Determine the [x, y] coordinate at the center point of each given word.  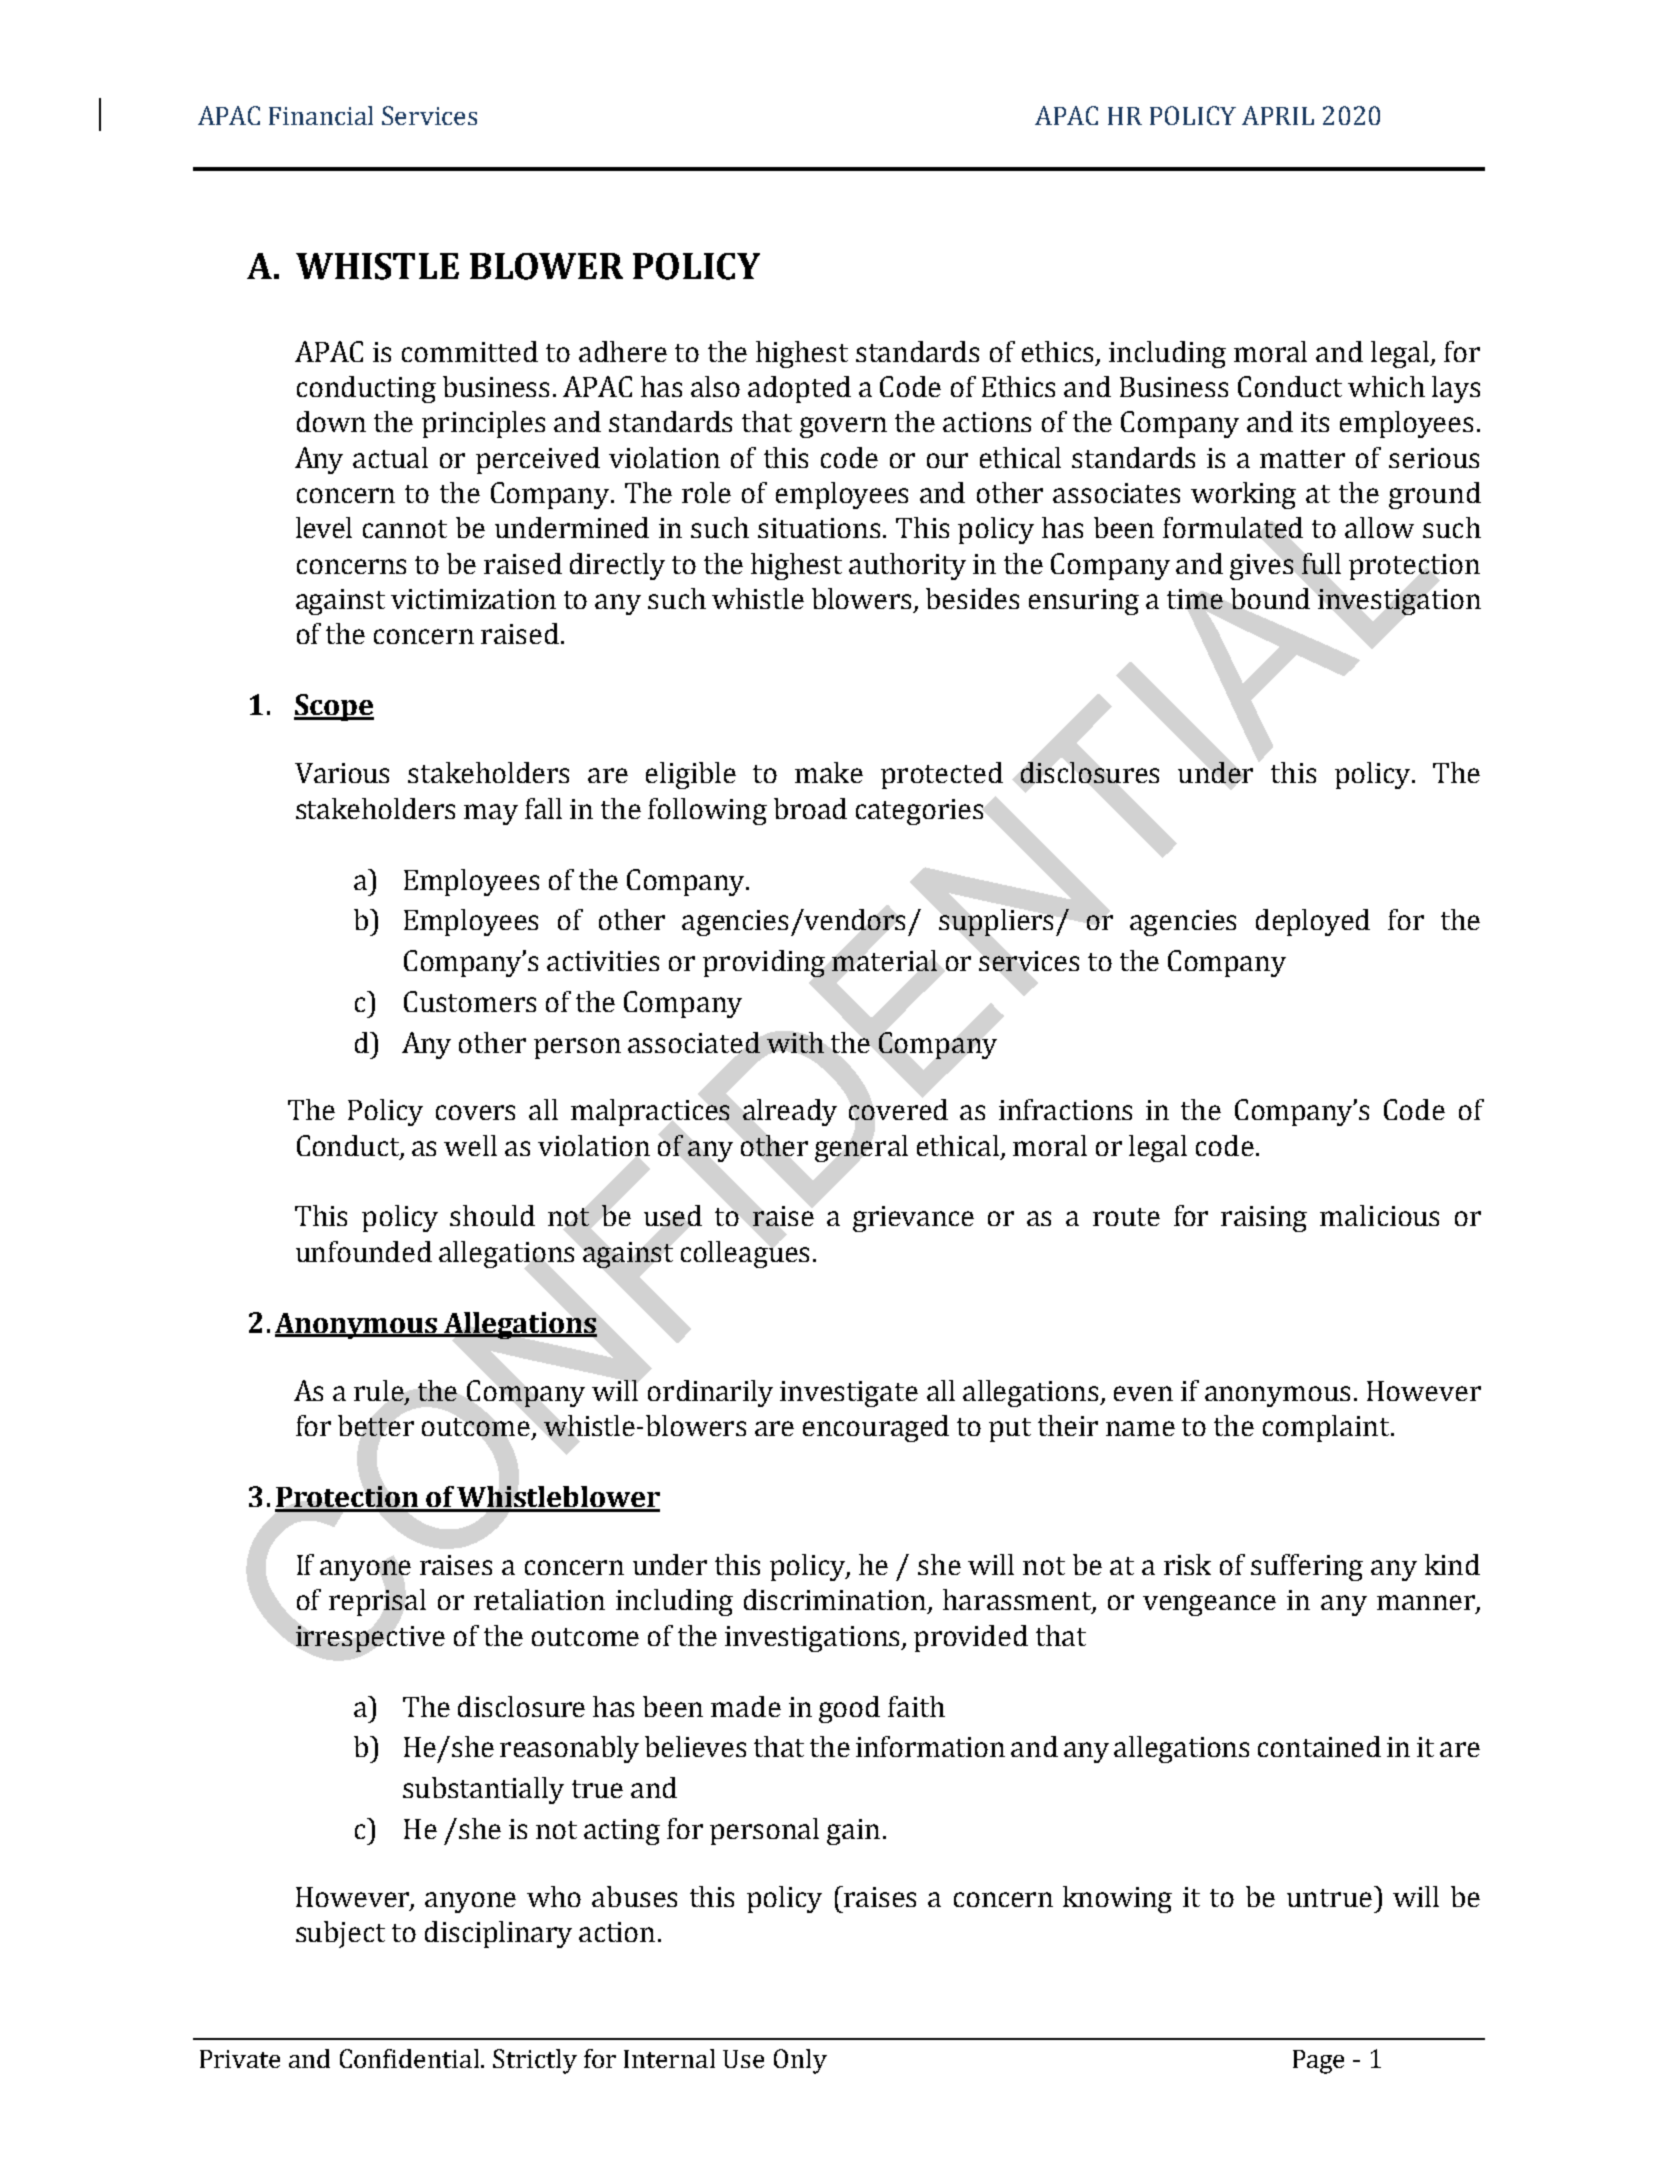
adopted [799, 389]
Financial [321, 115]
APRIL [1278, 115]
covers [475, 1112]
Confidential [411, 2058]
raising [1264, 1219]
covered [898, 1109]
